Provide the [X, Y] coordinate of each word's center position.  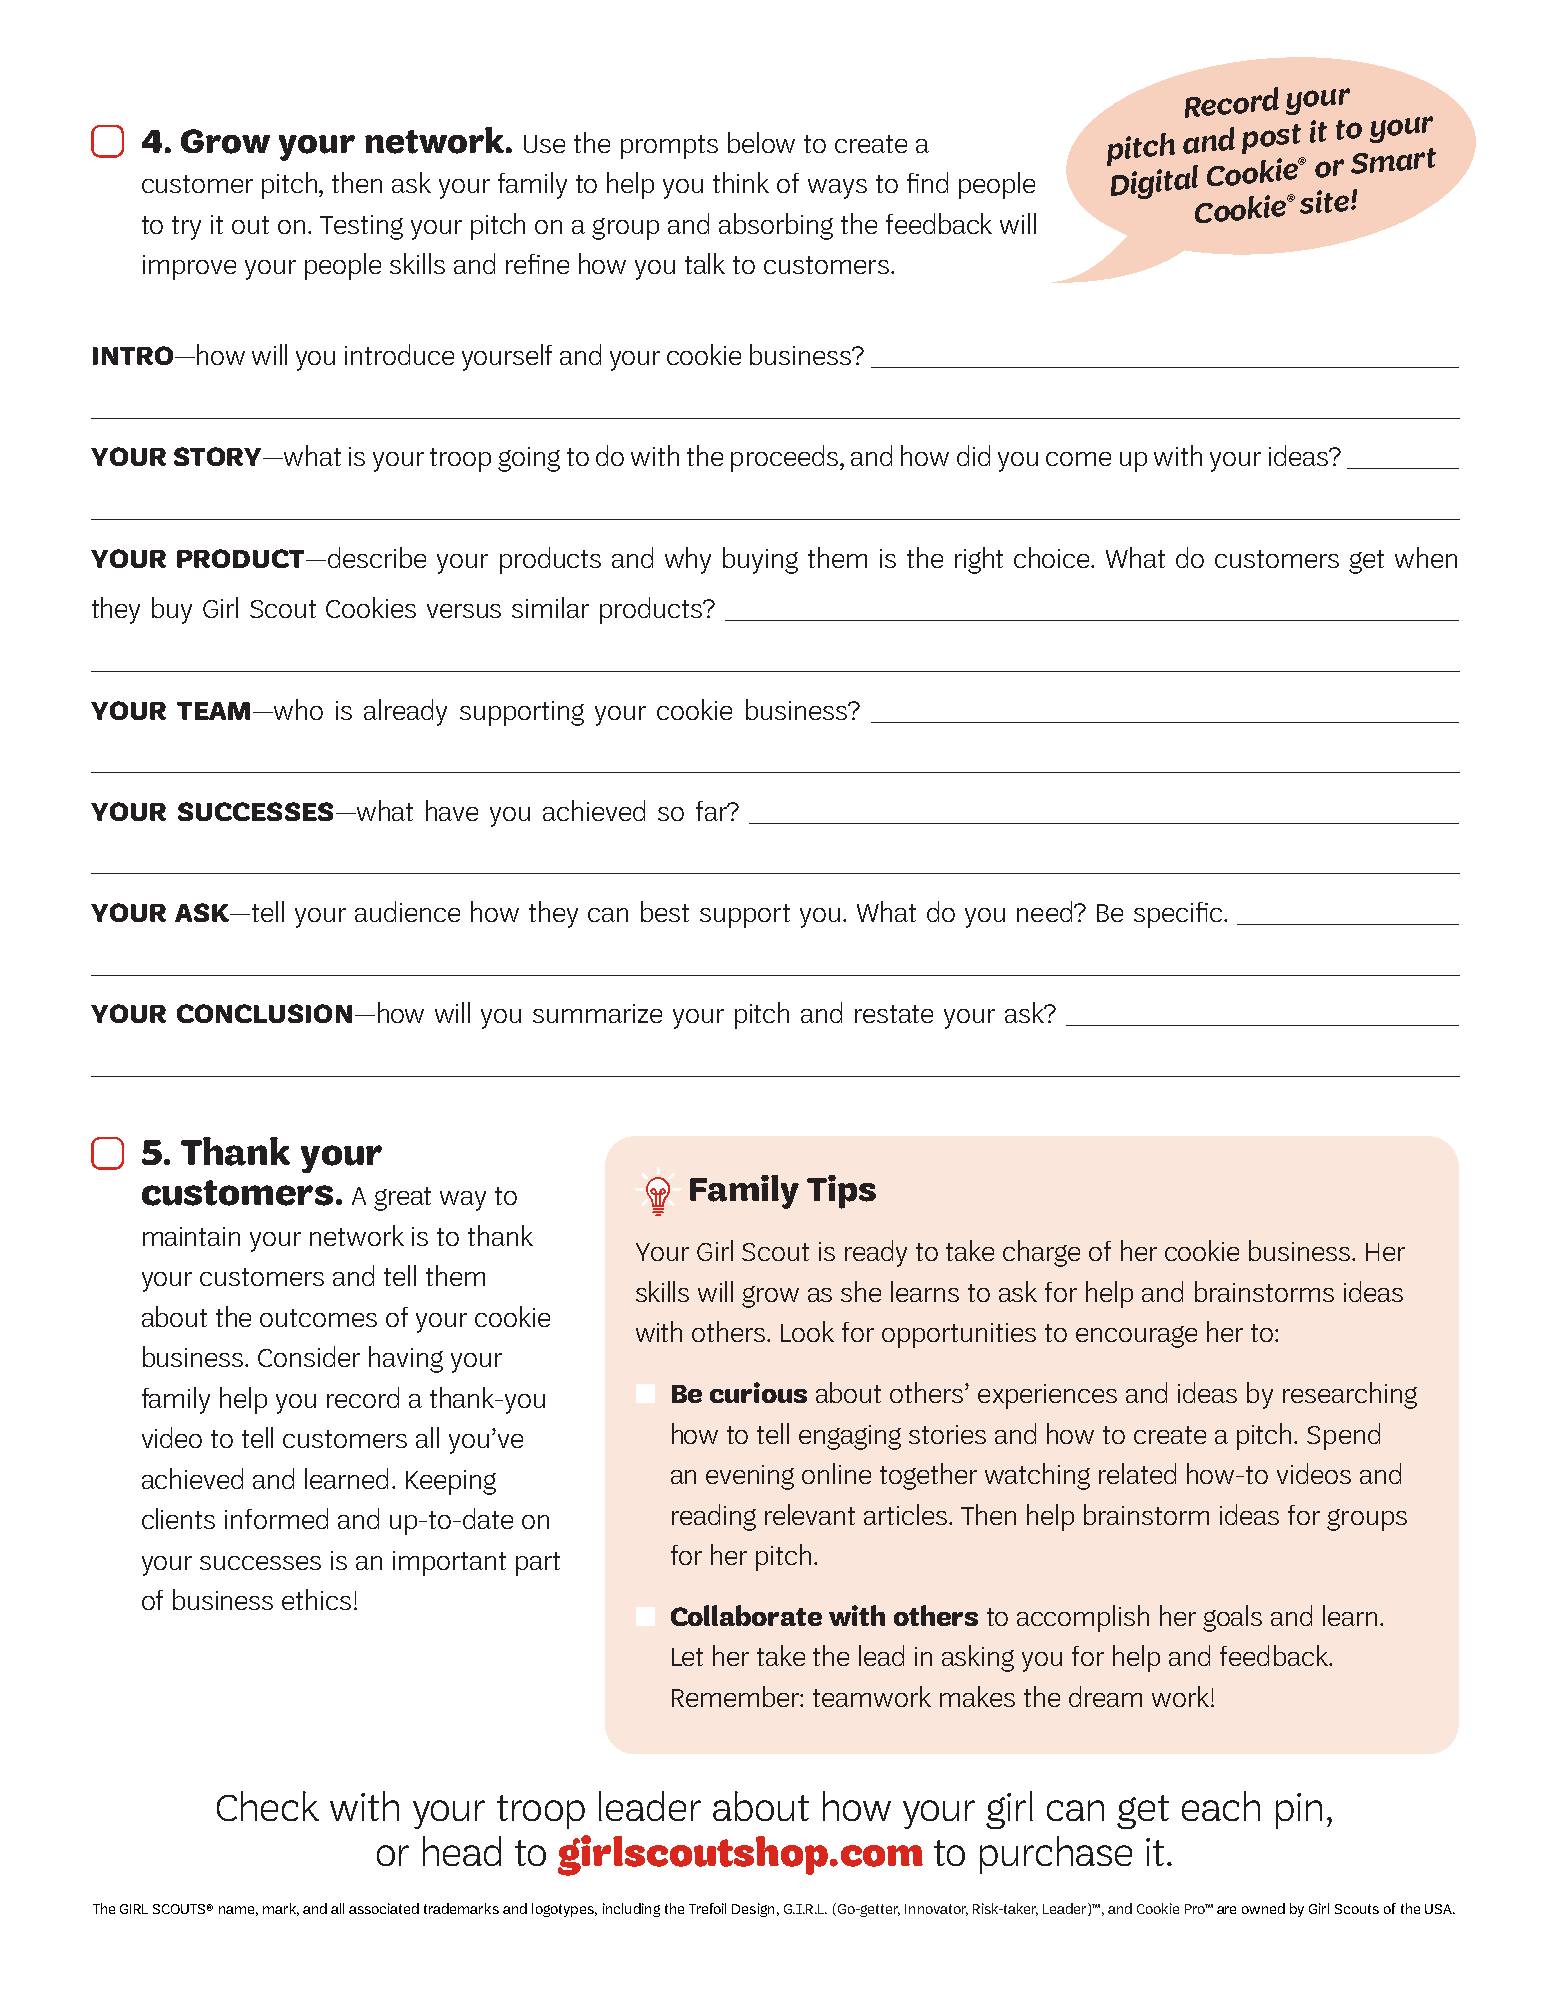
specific [1178, 915]
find [927, 182]
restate [894, 1014]
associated [384, 1908]
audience [407, 911]
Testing [361, 227]
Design [753, 1910]
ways [837, 189]
